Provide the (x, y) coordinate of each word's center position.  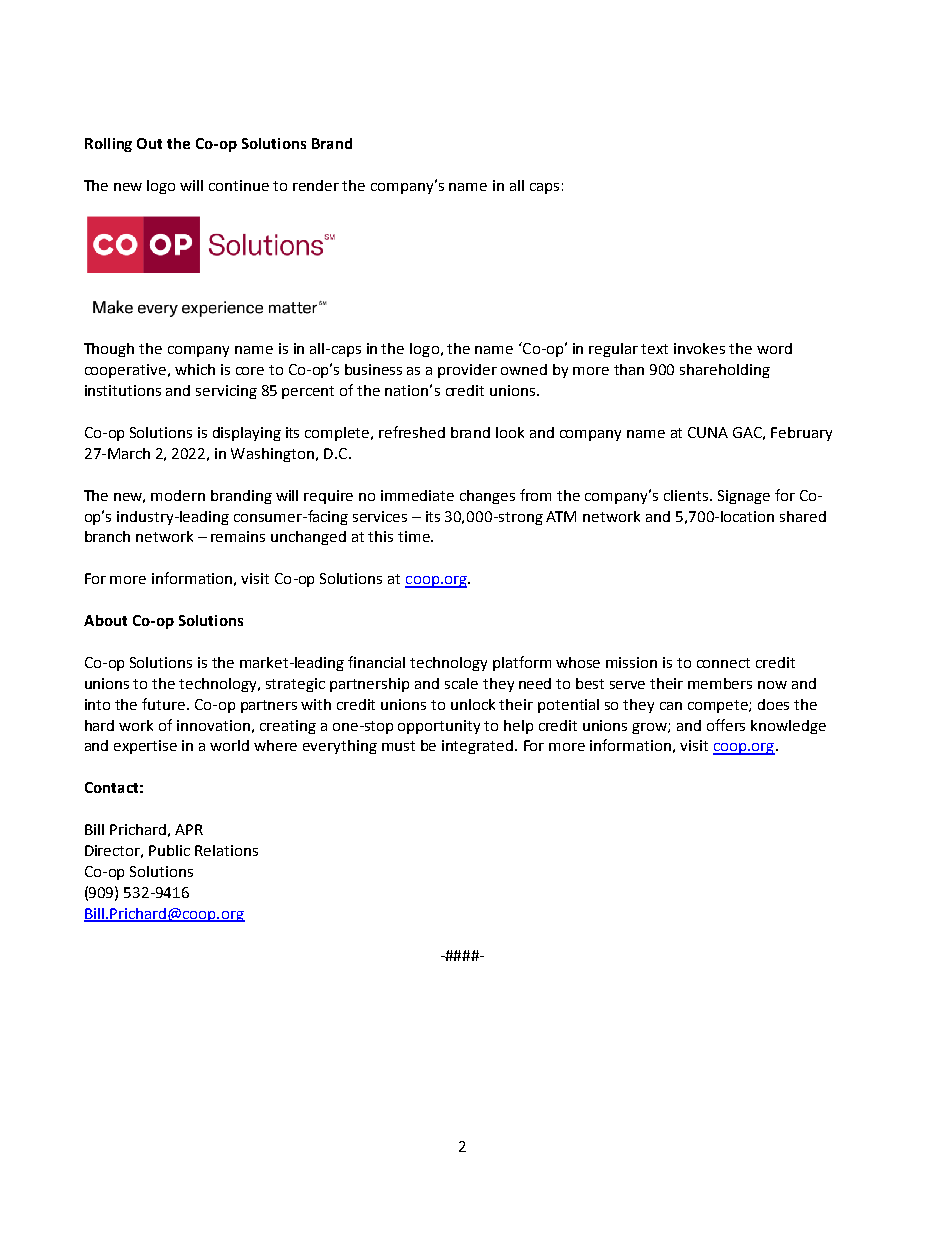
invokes (699, 348)
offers (726, 725)
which (195, 369)
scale (461, 683)
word (774, 348)
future (163, 704)
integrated (477, 747)
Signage (744, 497)
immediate (417, 495)
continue (239, 185)
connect (723, 663)
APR (189, 829)
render (316, 185)
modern (178, 495)
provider (467, 371)
